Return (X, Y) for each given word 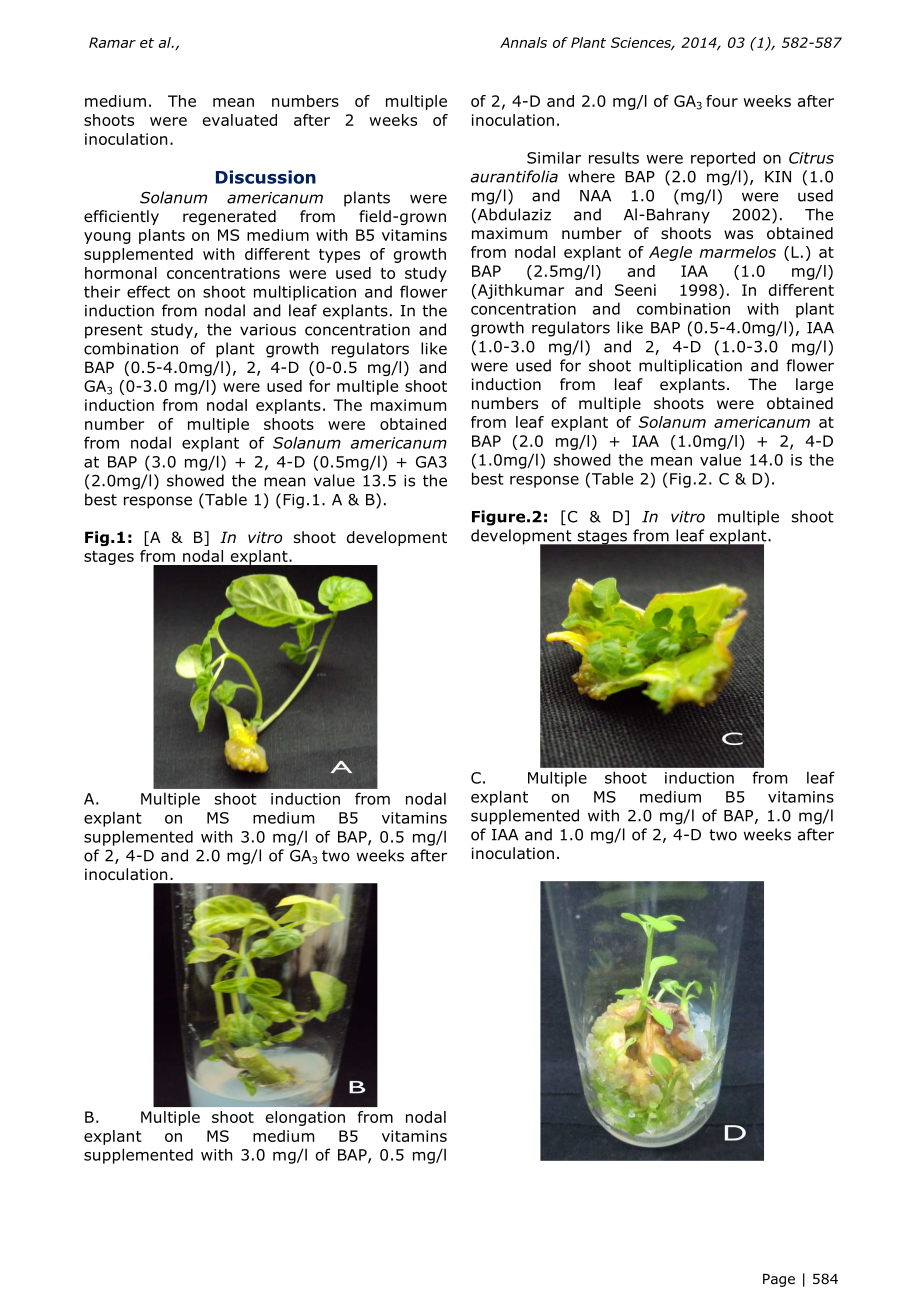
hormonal (121, 273)
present (114, 331)
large (814, 385)
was (738, 234)
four (722, 101)
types (339, 256)
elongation (305, 1118)
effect (148, 291)
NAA (595, 196)
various (268, 330)
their (102, 291)
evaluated (240, 120)
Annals (523, 42)
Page (779, 1280)
